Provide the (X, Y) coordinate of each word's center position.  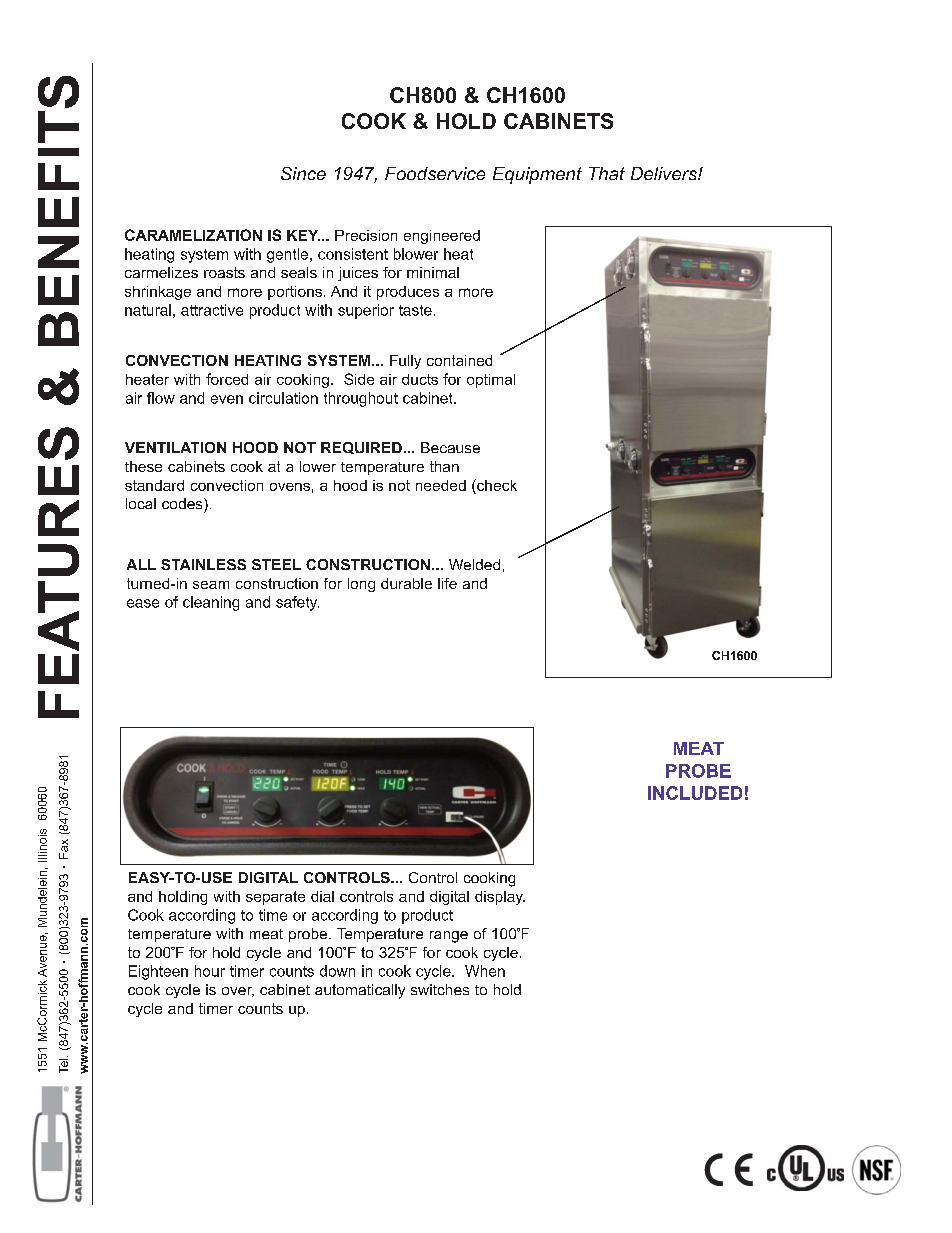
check (496, 485)
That (607, 173)
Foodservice (435, 173)
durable (406, 583)
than (444, 466)
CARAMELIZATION (193, 235)
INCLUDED (695, 793)
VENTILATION (175, 447)
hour (210, 971)
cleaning (211, 603)
